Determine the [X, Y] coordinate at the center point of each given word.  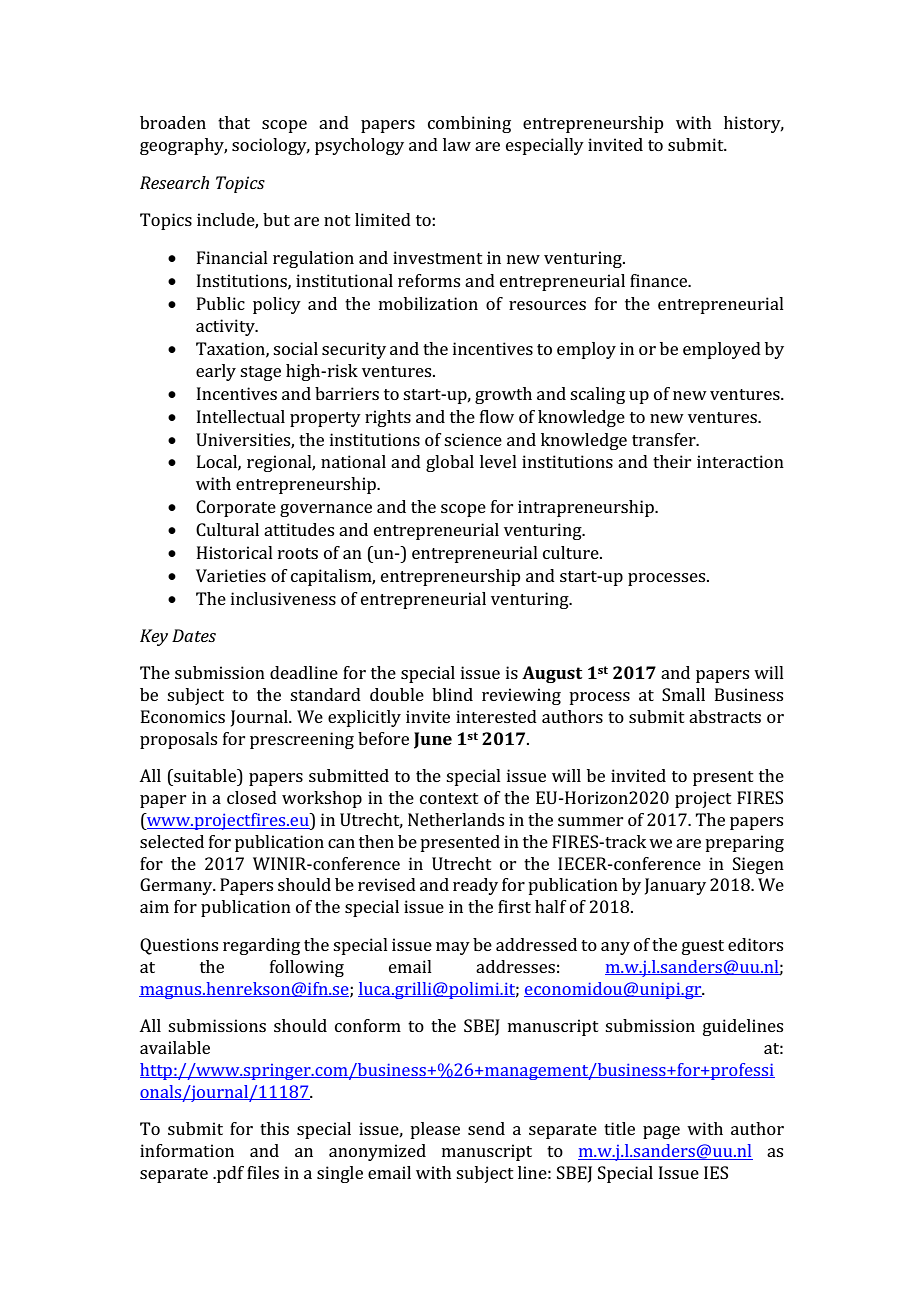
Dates [194, 635]
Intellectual [241, 416]
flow [497, 416]
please [435, 1130]
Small [683, 694]
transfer [665, 439]
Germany [177, 886]
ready [475, 886]
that [234, 122]
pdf [229, 1174]
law [457, 144]
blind [452, 694]
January [675, 886]
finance [660, 280]
